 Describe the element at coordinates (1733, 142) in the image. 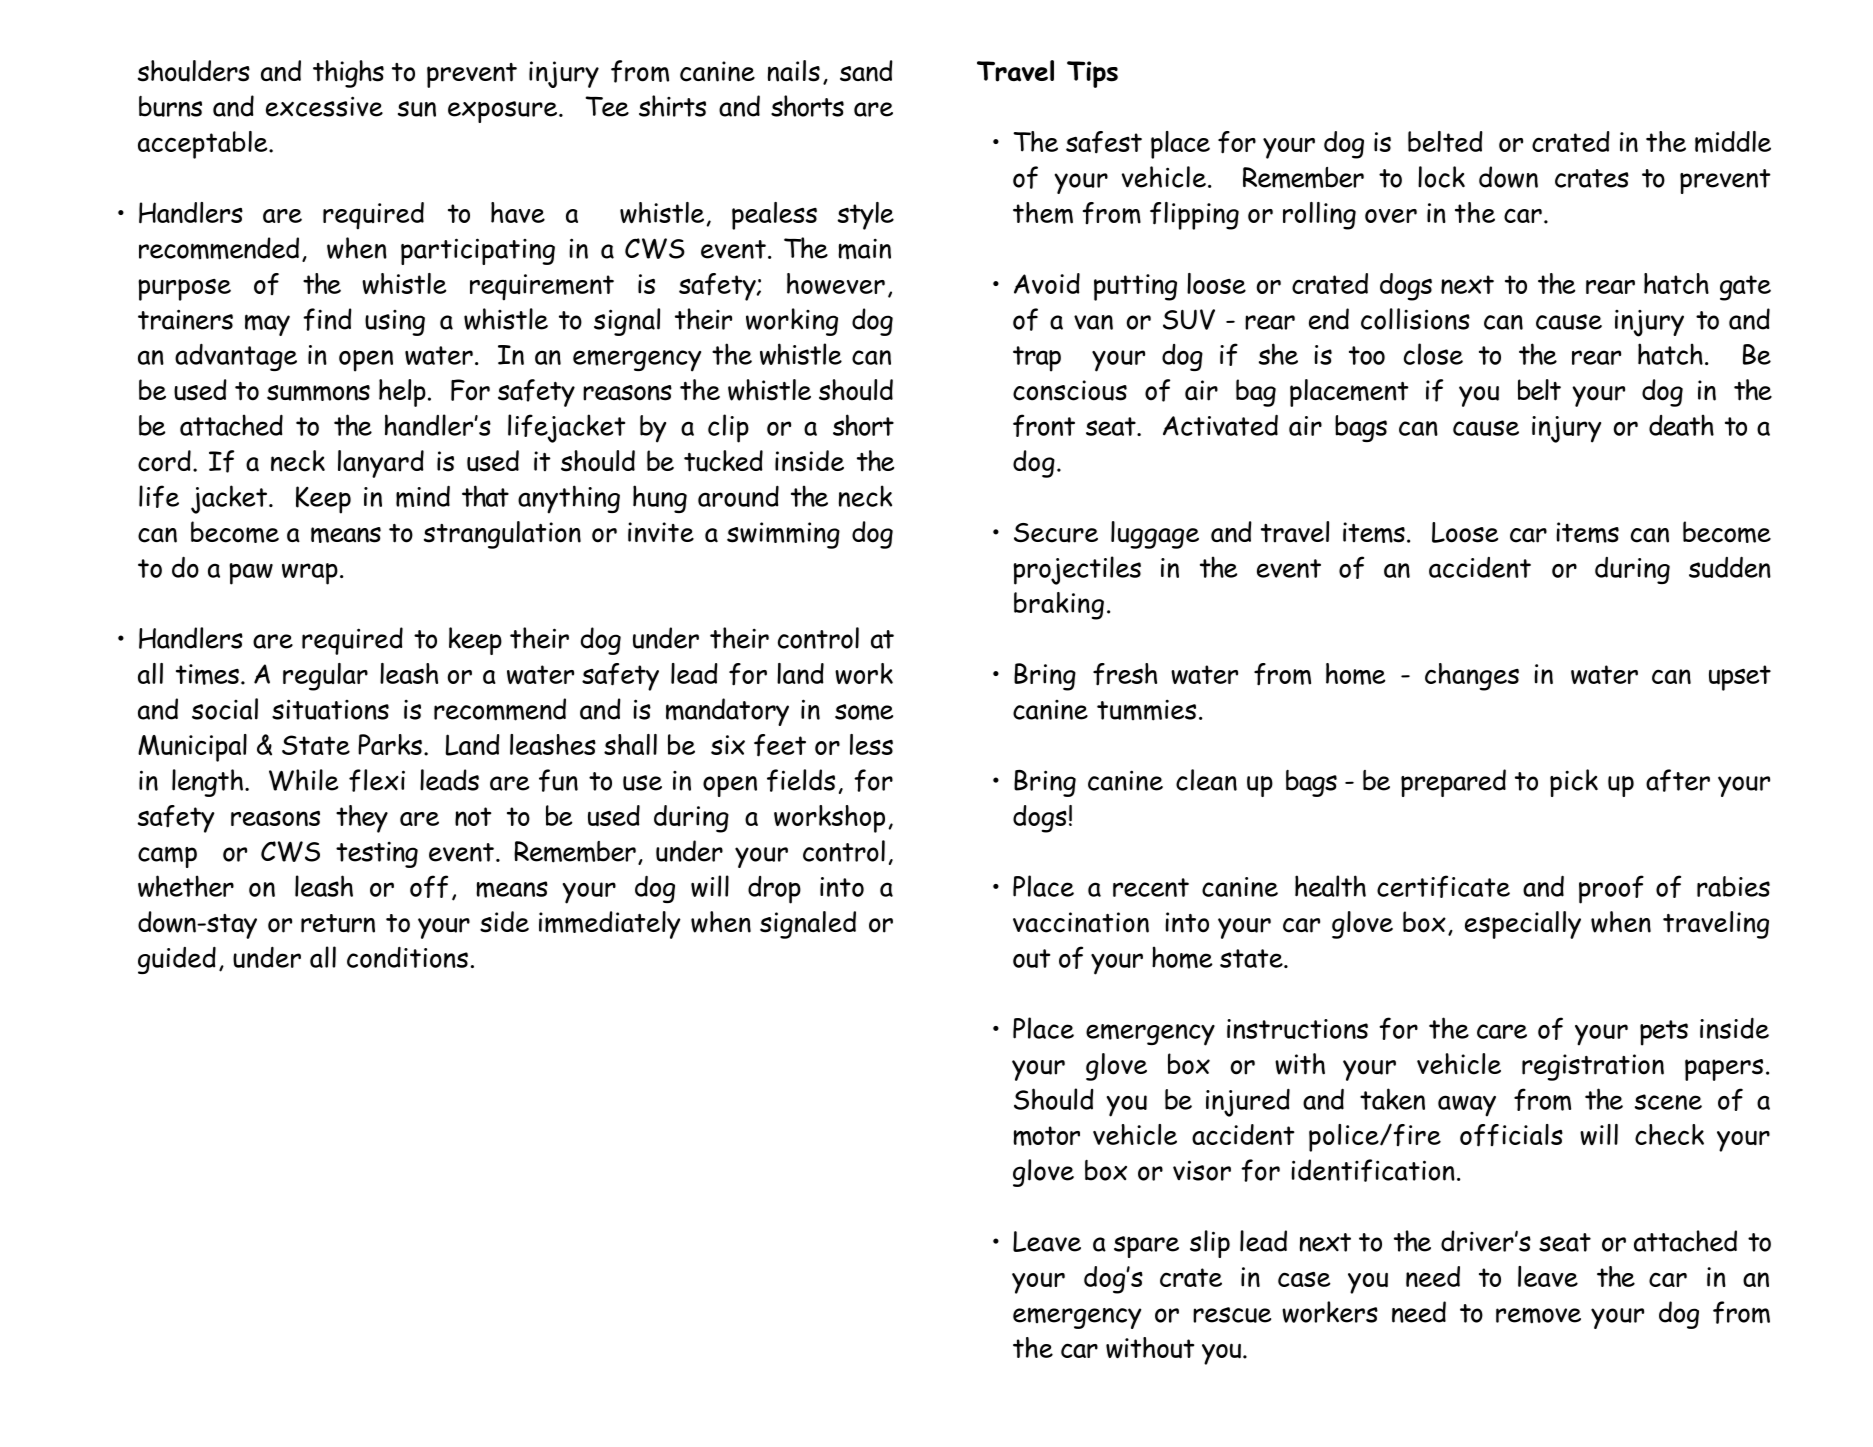

I see `middle` at that location.
